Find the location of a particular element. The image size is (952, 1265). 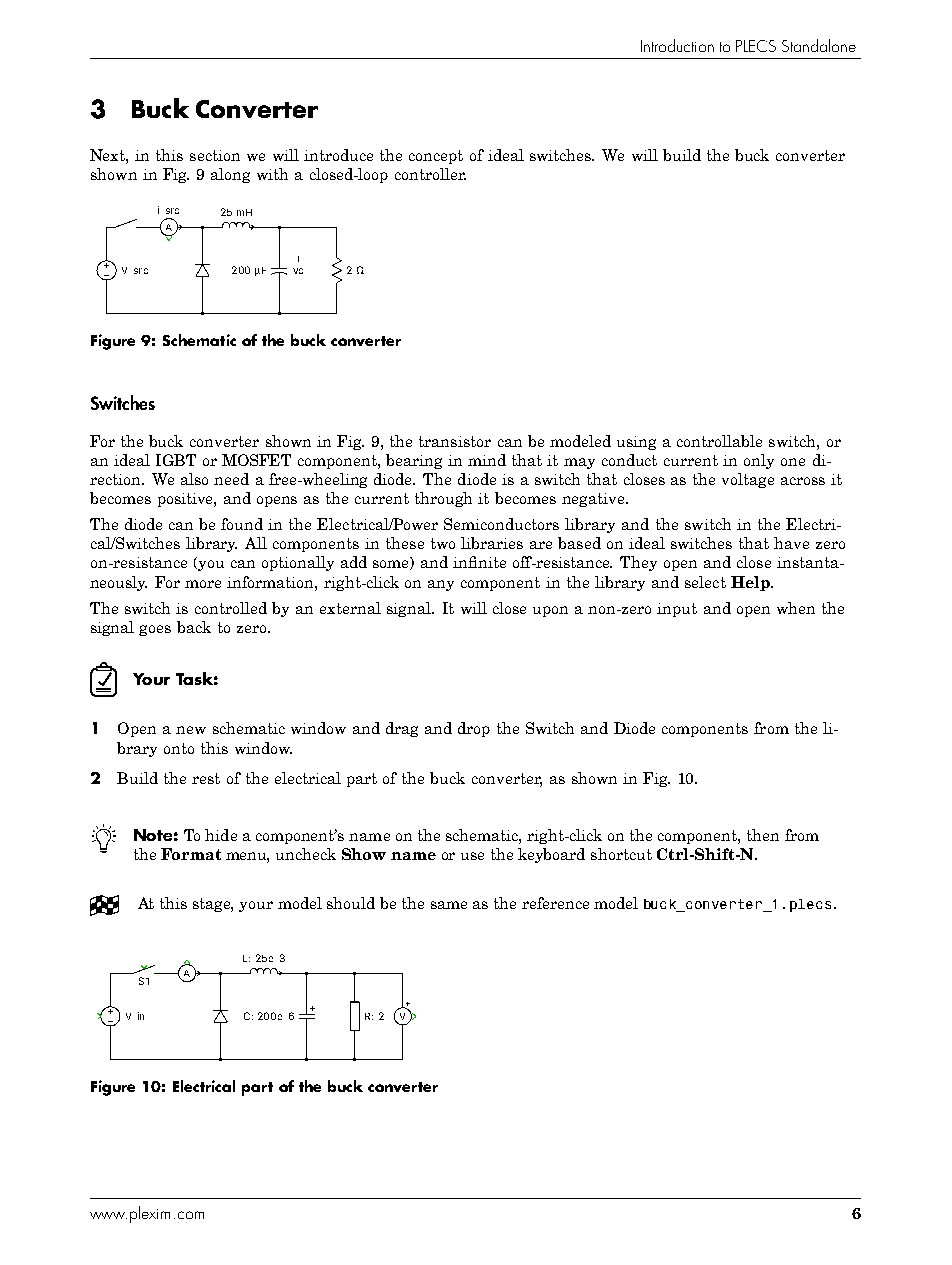

Introduction is located at coordinates (677, 45).
